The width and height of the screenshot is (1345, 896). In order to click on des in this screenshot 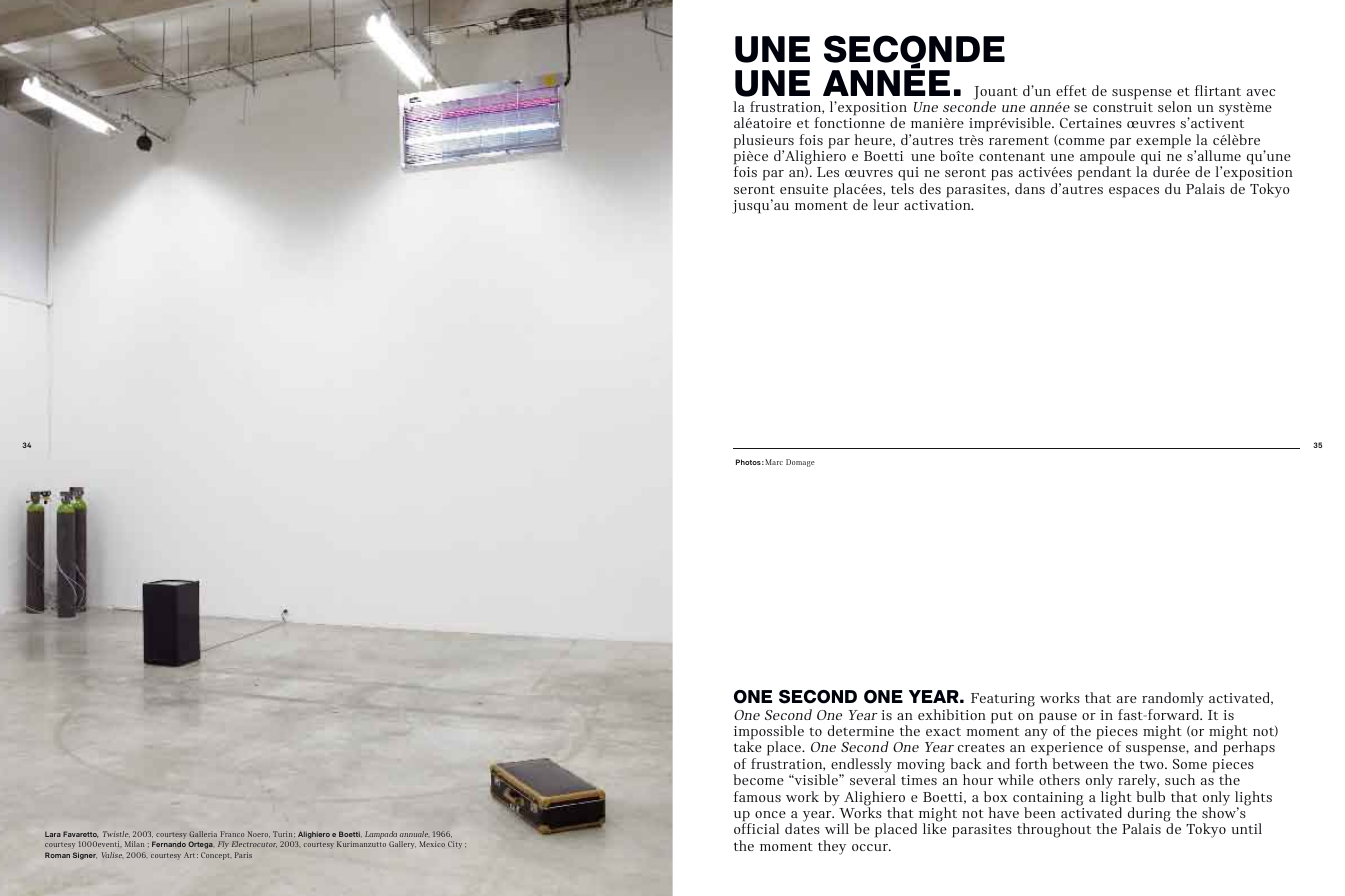, I will do `click(930, 188)`.
